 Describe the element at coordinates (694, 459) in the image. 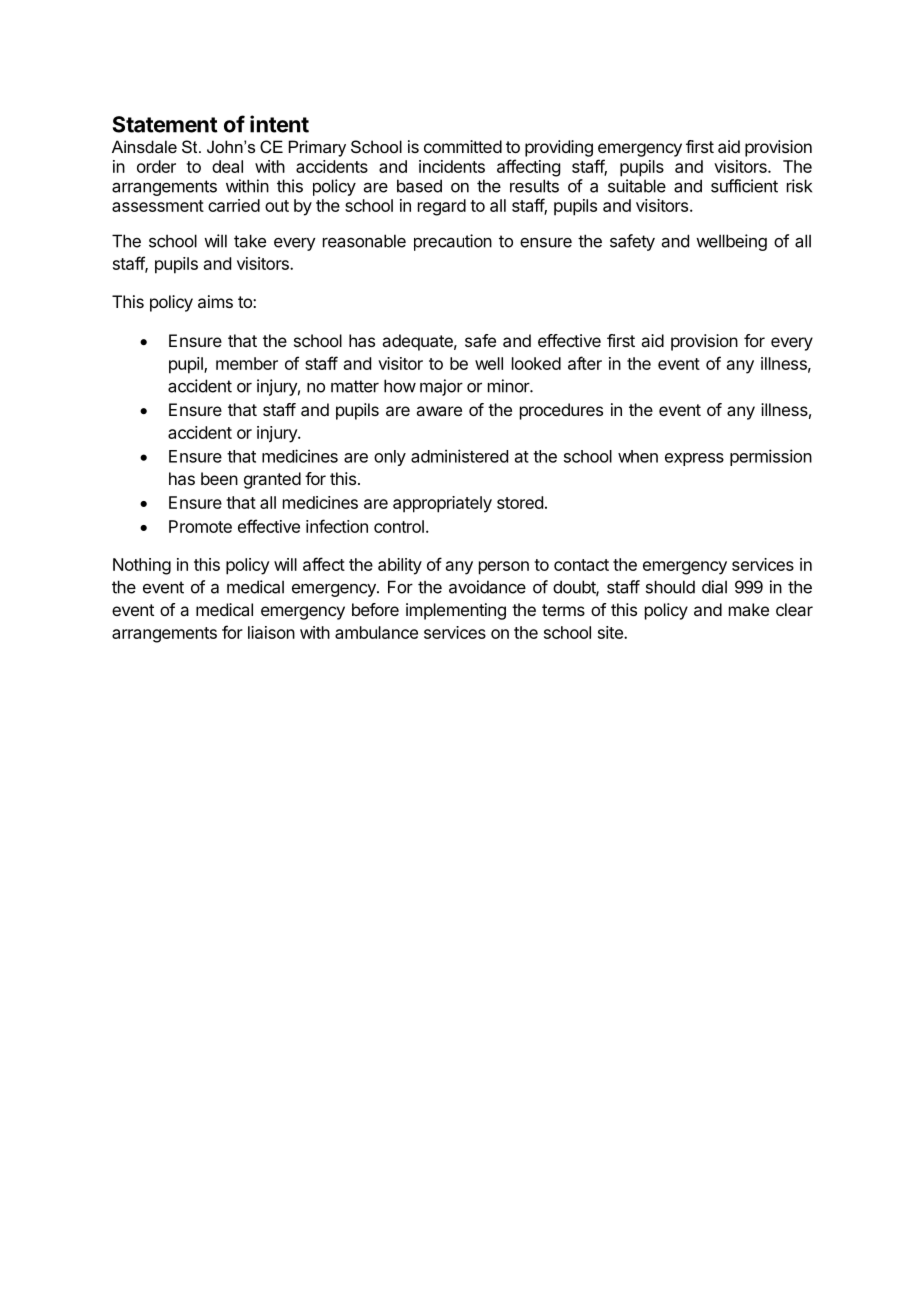

I see `express` at that location.
